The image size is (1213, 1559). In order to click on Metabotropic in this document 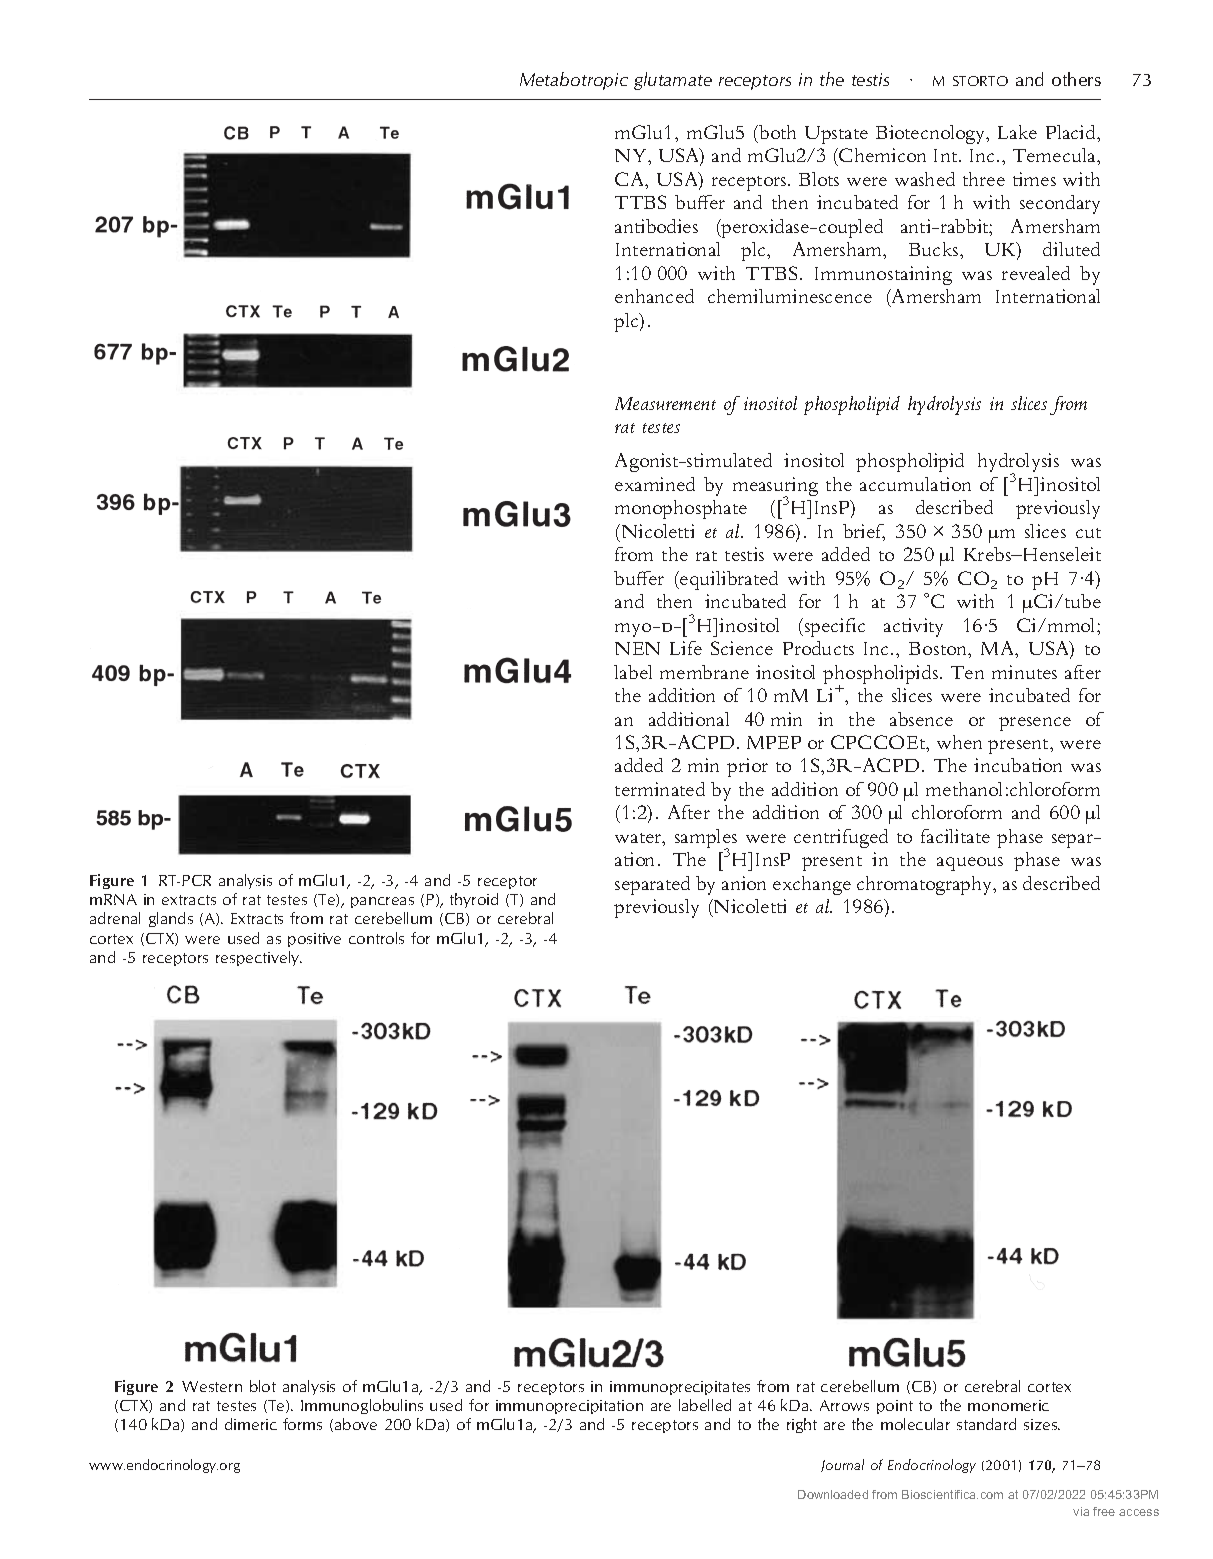, I will do `click(574, 81)`.
